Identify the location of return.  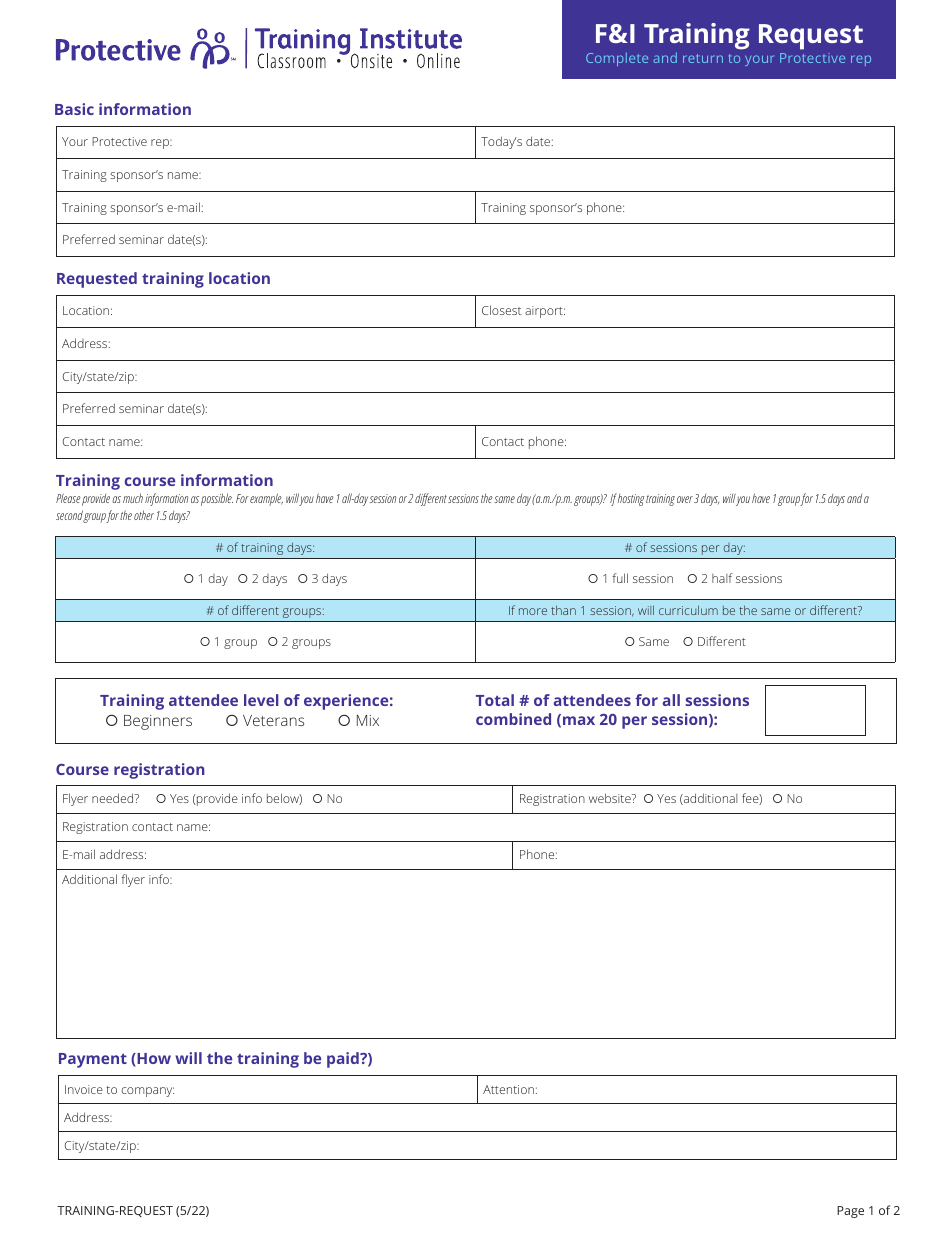
(703, 58).
